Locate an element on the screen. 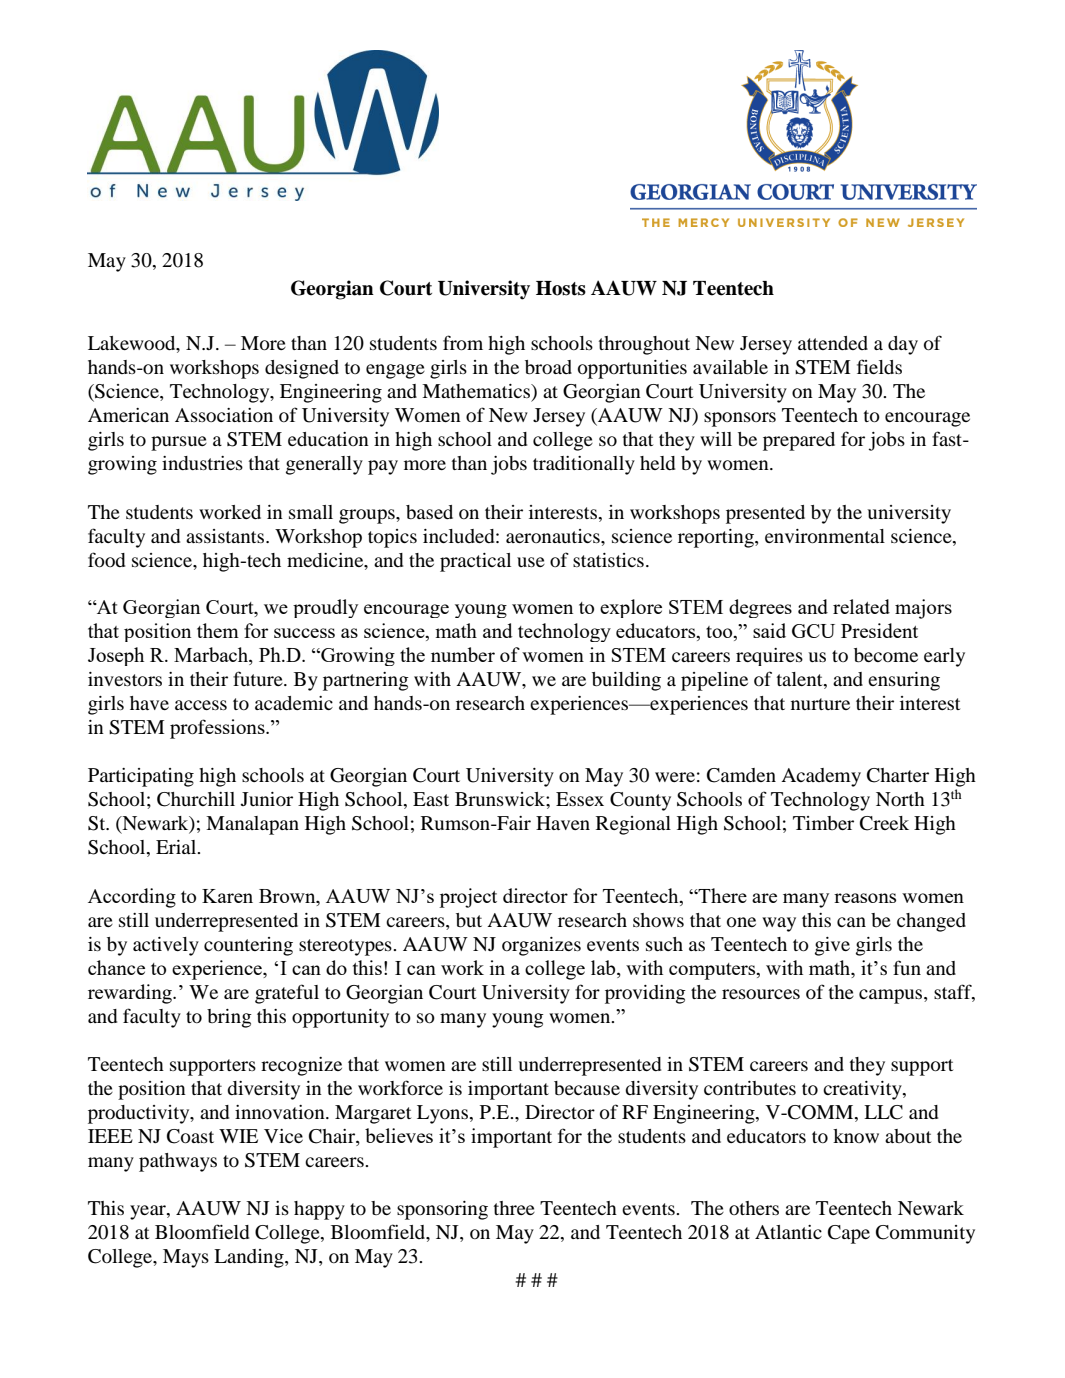  number is located at coordinates (463, 654).
